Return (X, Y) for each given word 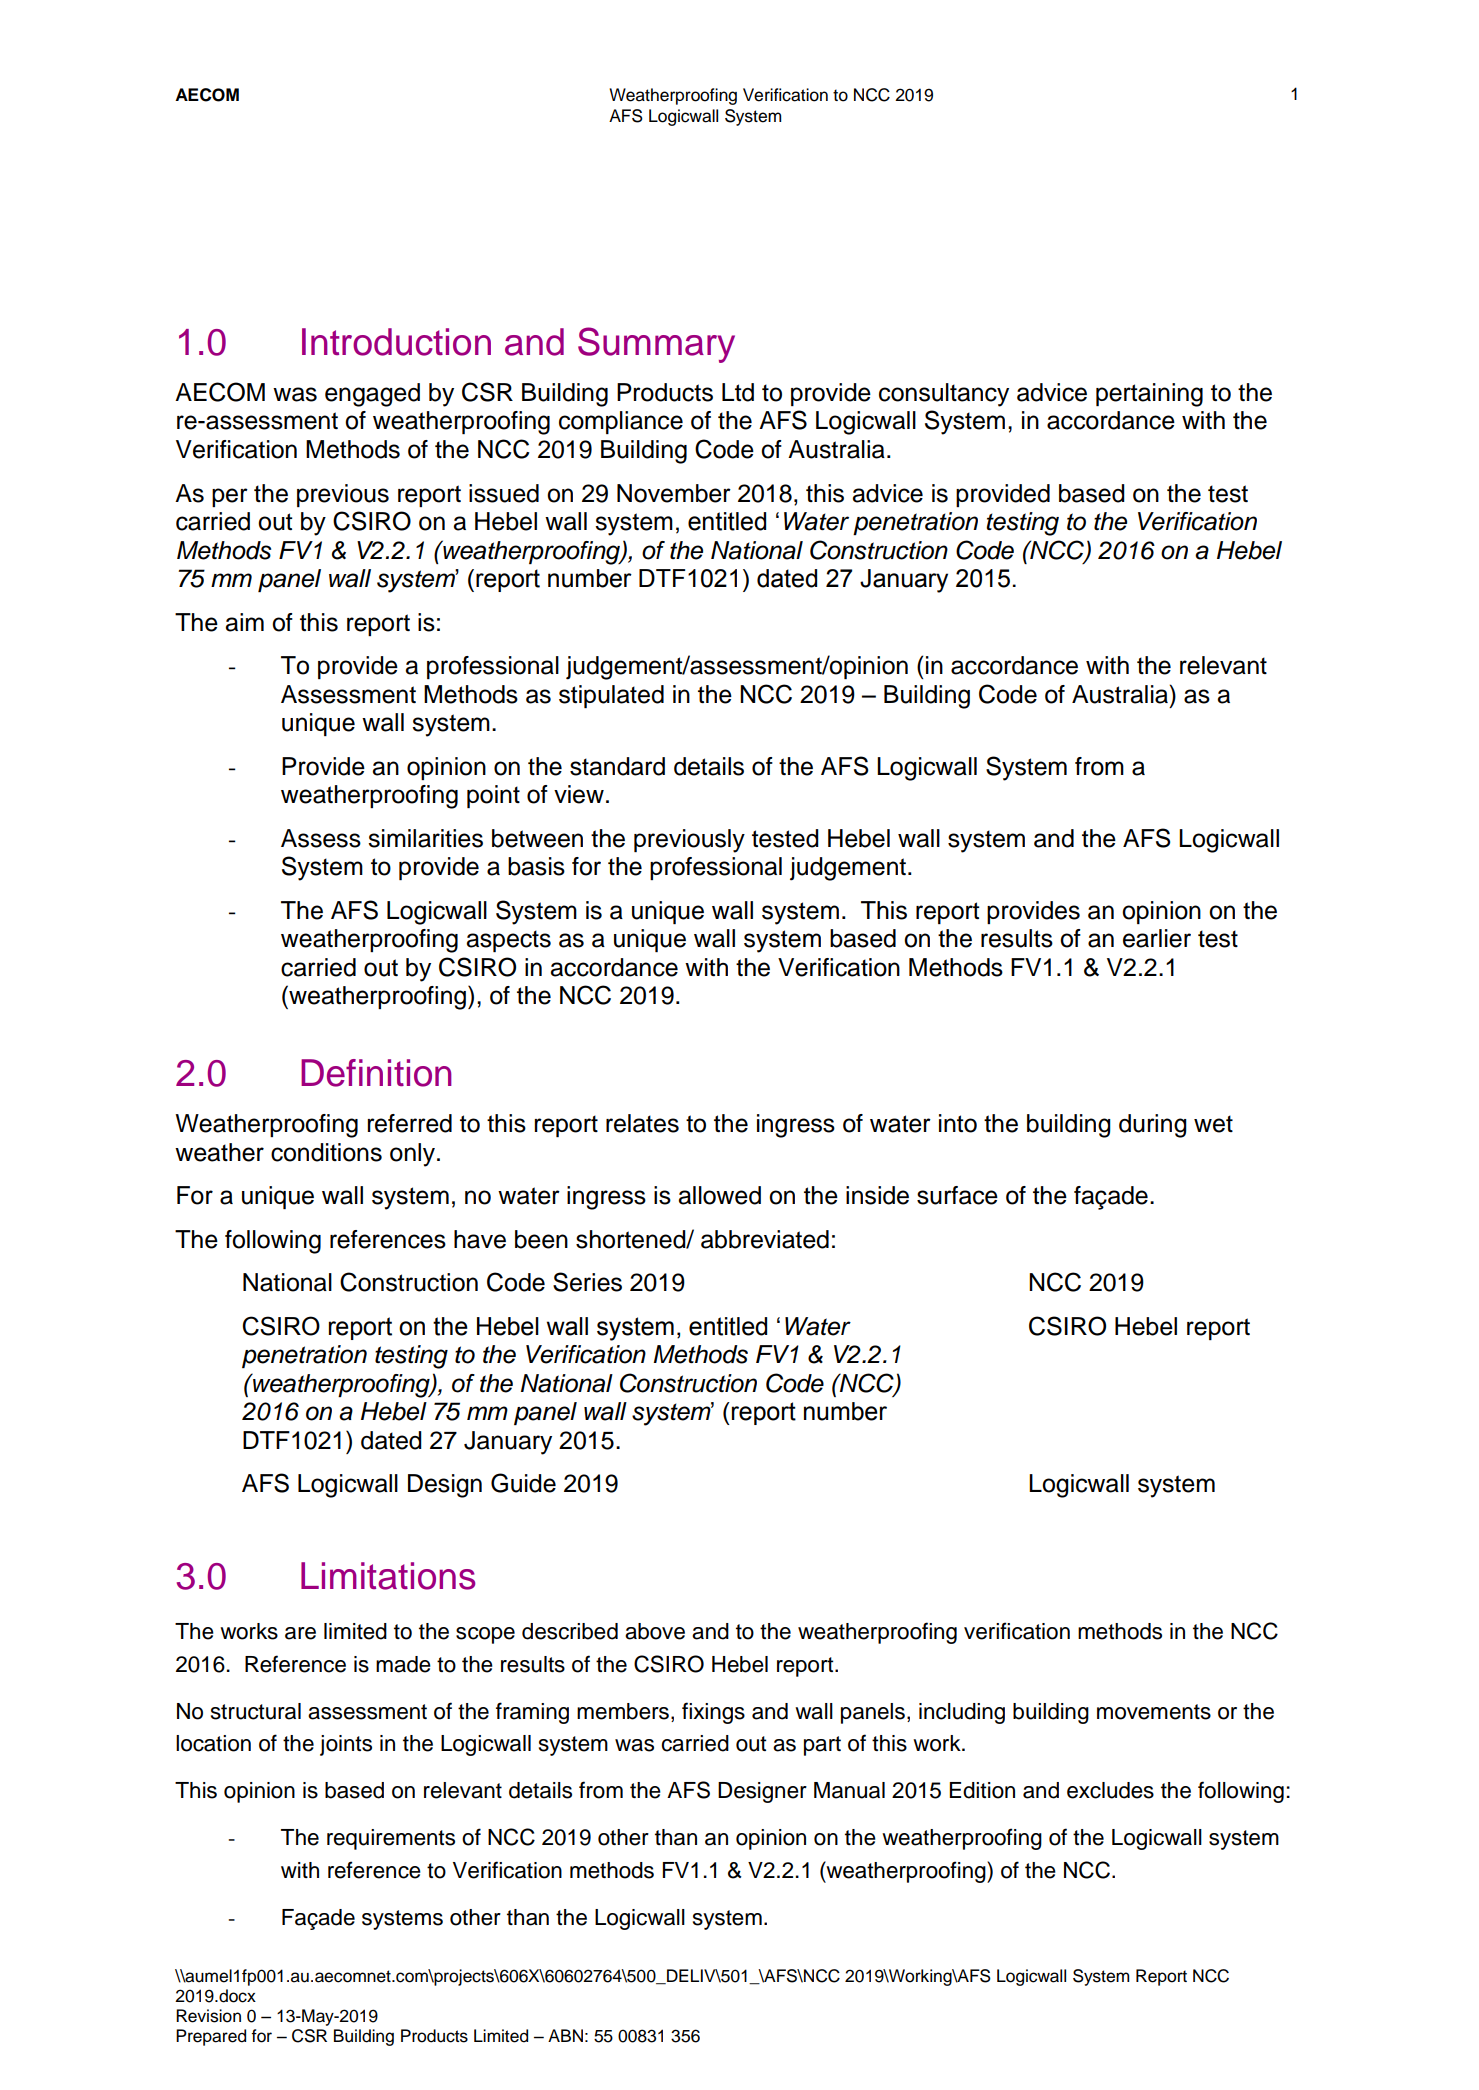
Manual (849, 1790)
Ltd (738, 392)
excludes (1110, 1790)
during (1153, 1126)
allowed (719, 1195)
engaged (372, 395)
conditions (326, 1152)
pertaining (1149, 395)
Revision (208, 2016)
